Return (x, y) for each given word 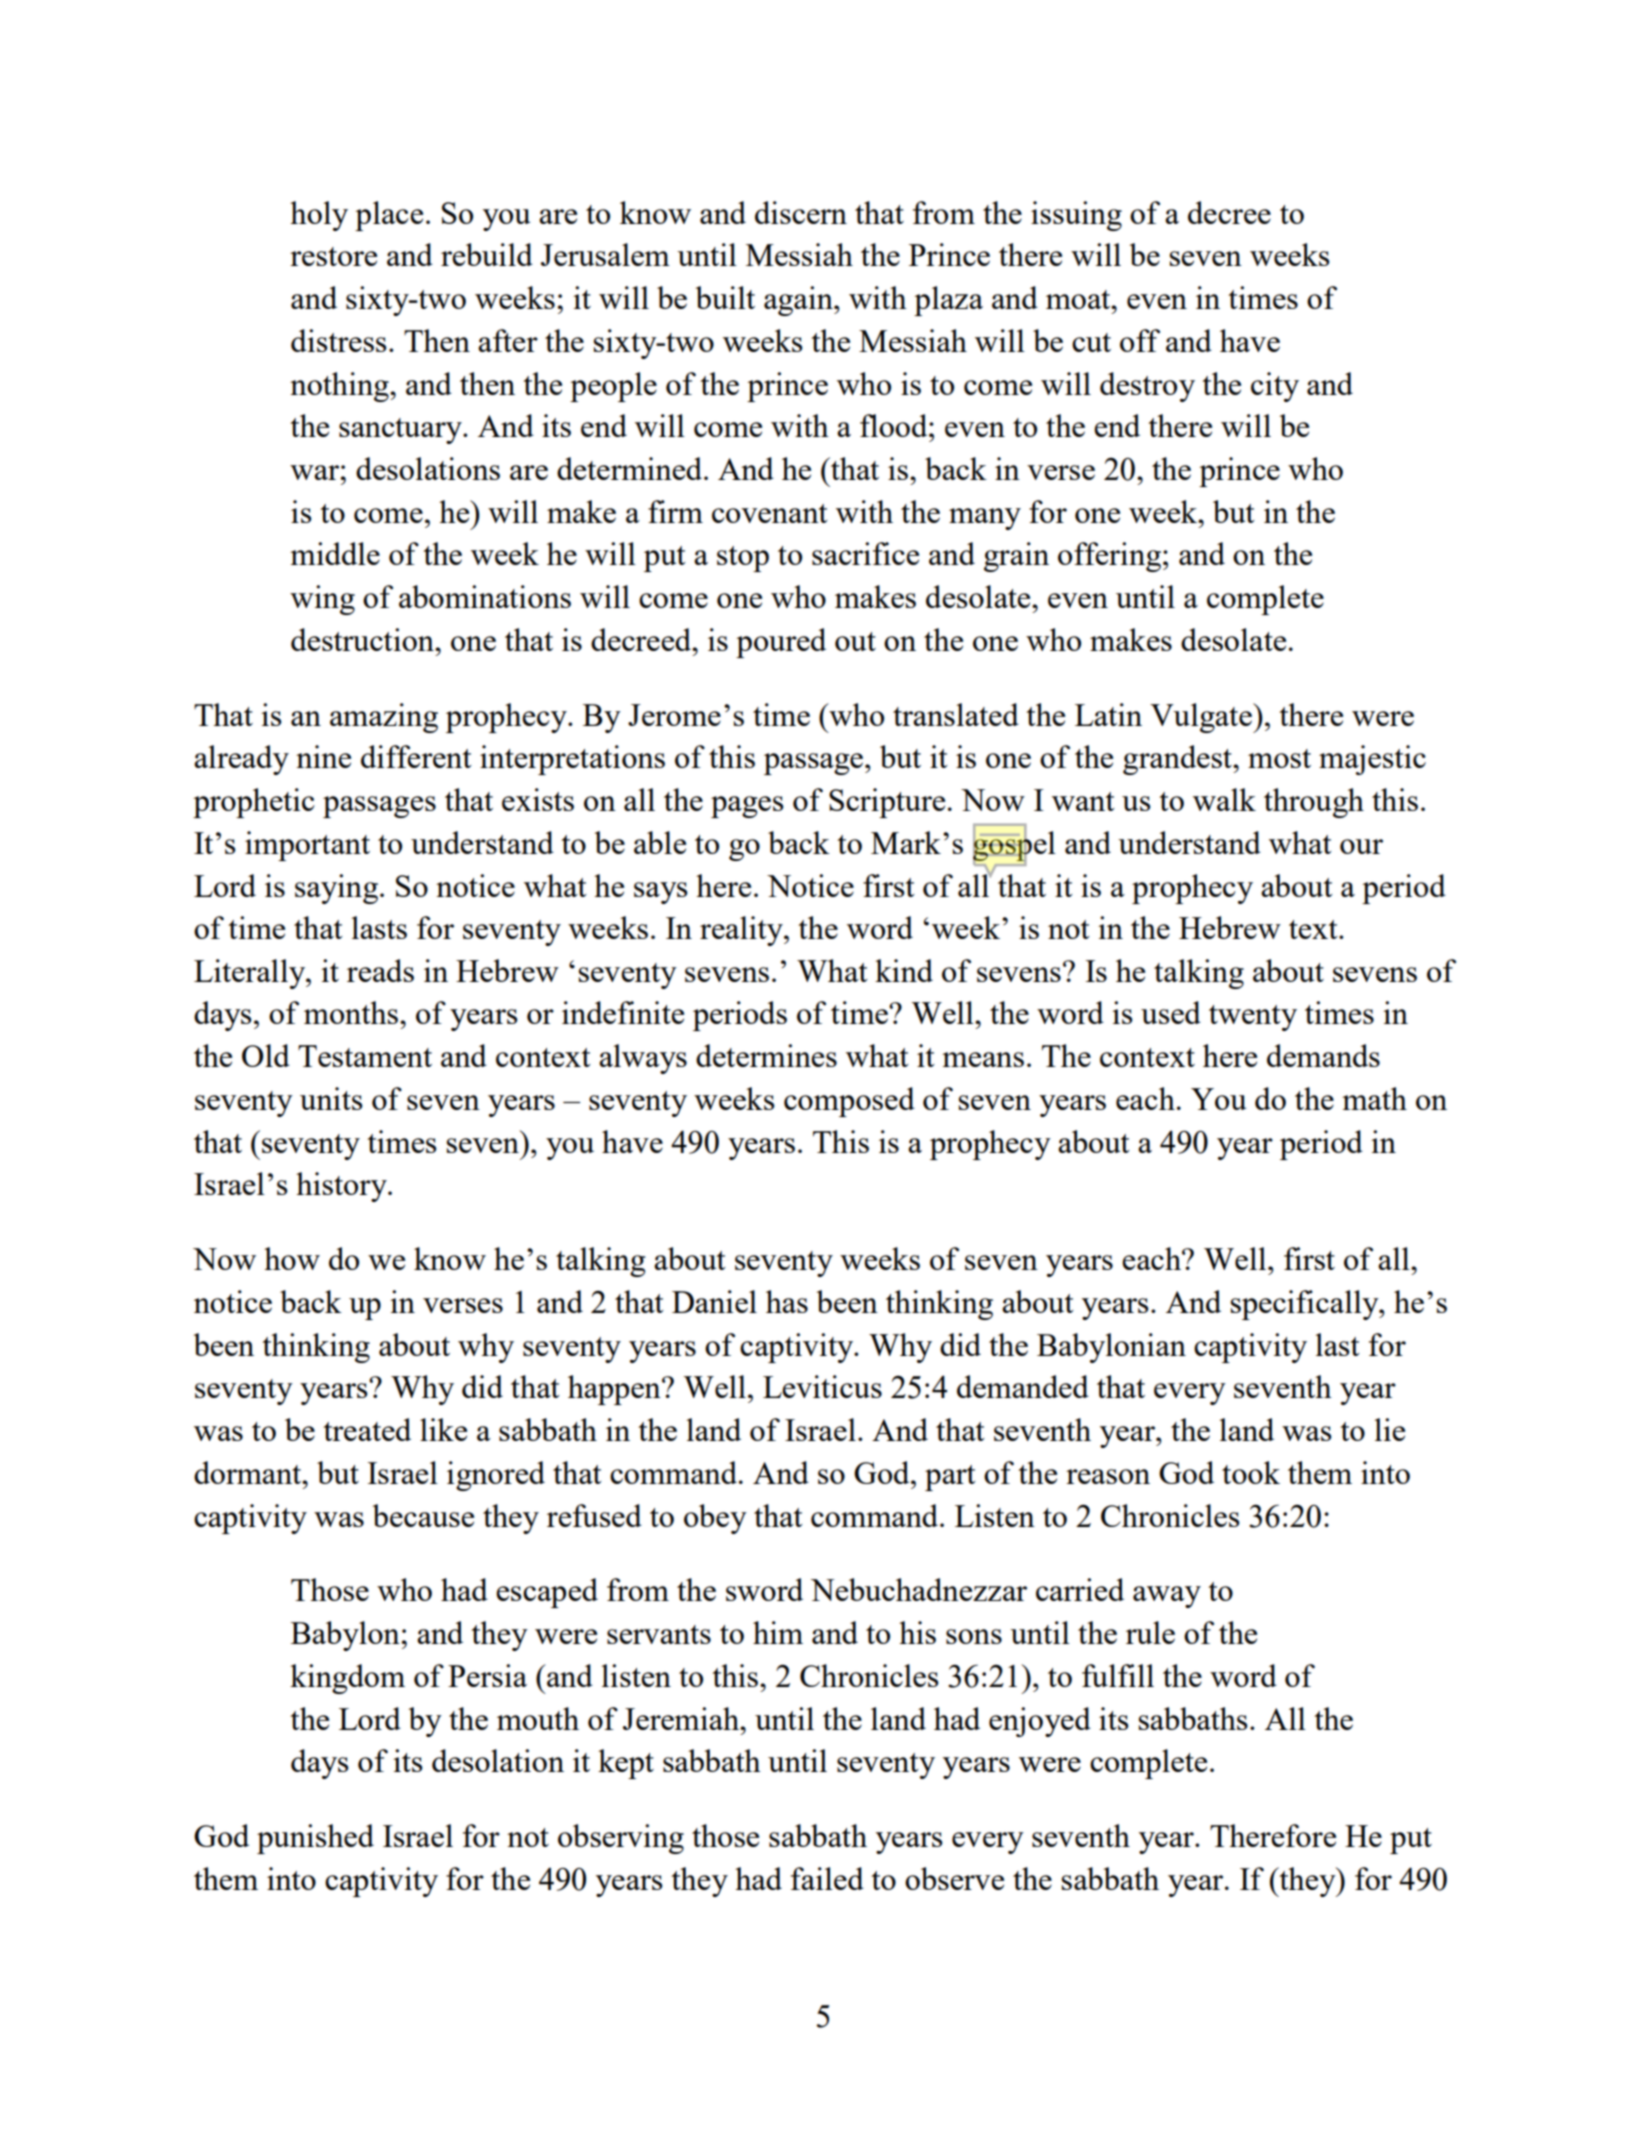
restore (333, 256)
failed (827, 1878)
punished (315, 1839)
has (787, 1301)
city (1275, 387)
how (292, 1258)
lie (1390, 1429)
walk (1224, 799)
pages (747, 807)
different (416, 756)
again (799, 301)
